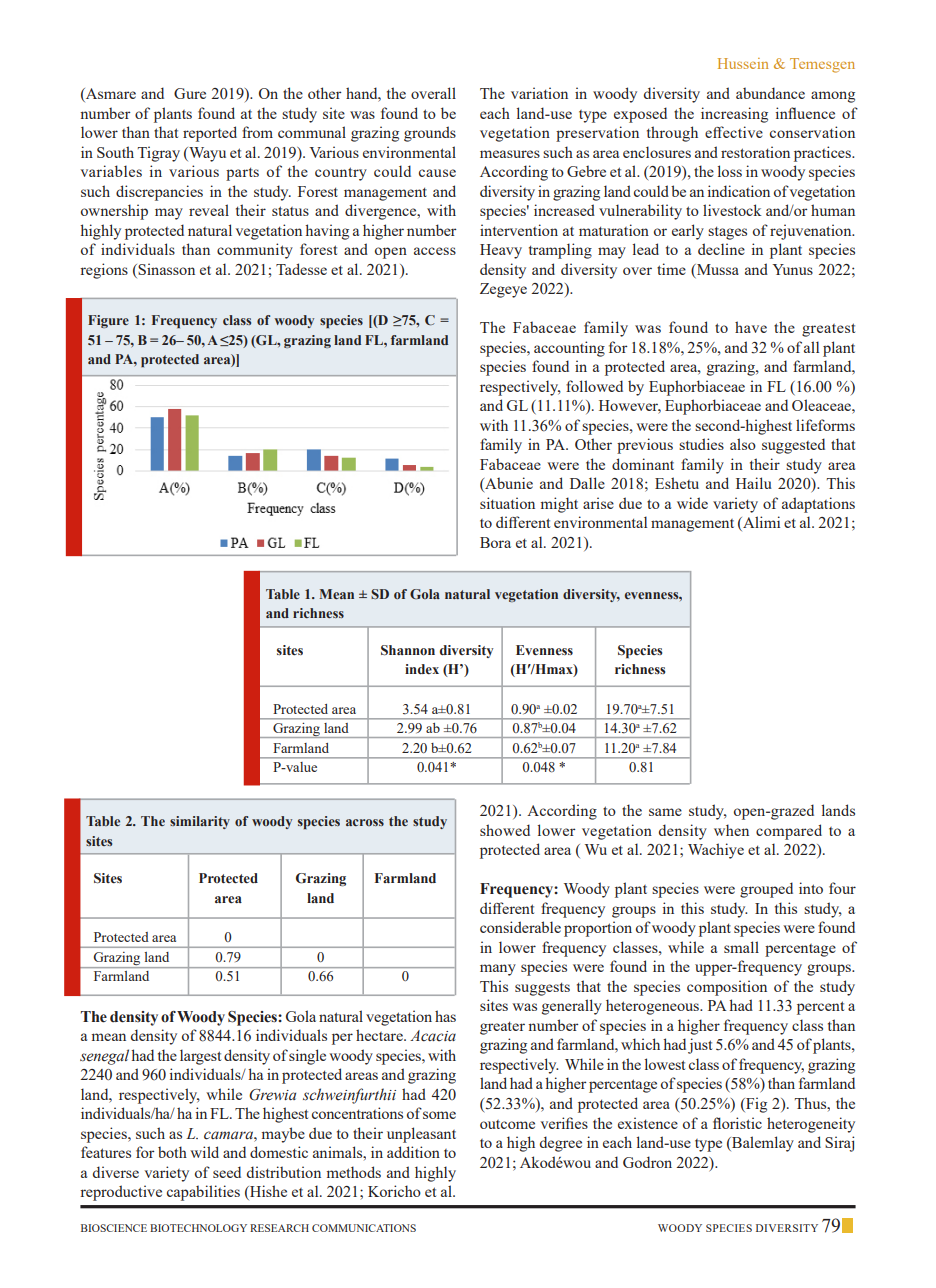 This screenshot has width=936, height=1288. What do you see at coordinates (811, 1125) in the screenshot?
I see `heterogeneity` at bounding box center [811, 1125].
